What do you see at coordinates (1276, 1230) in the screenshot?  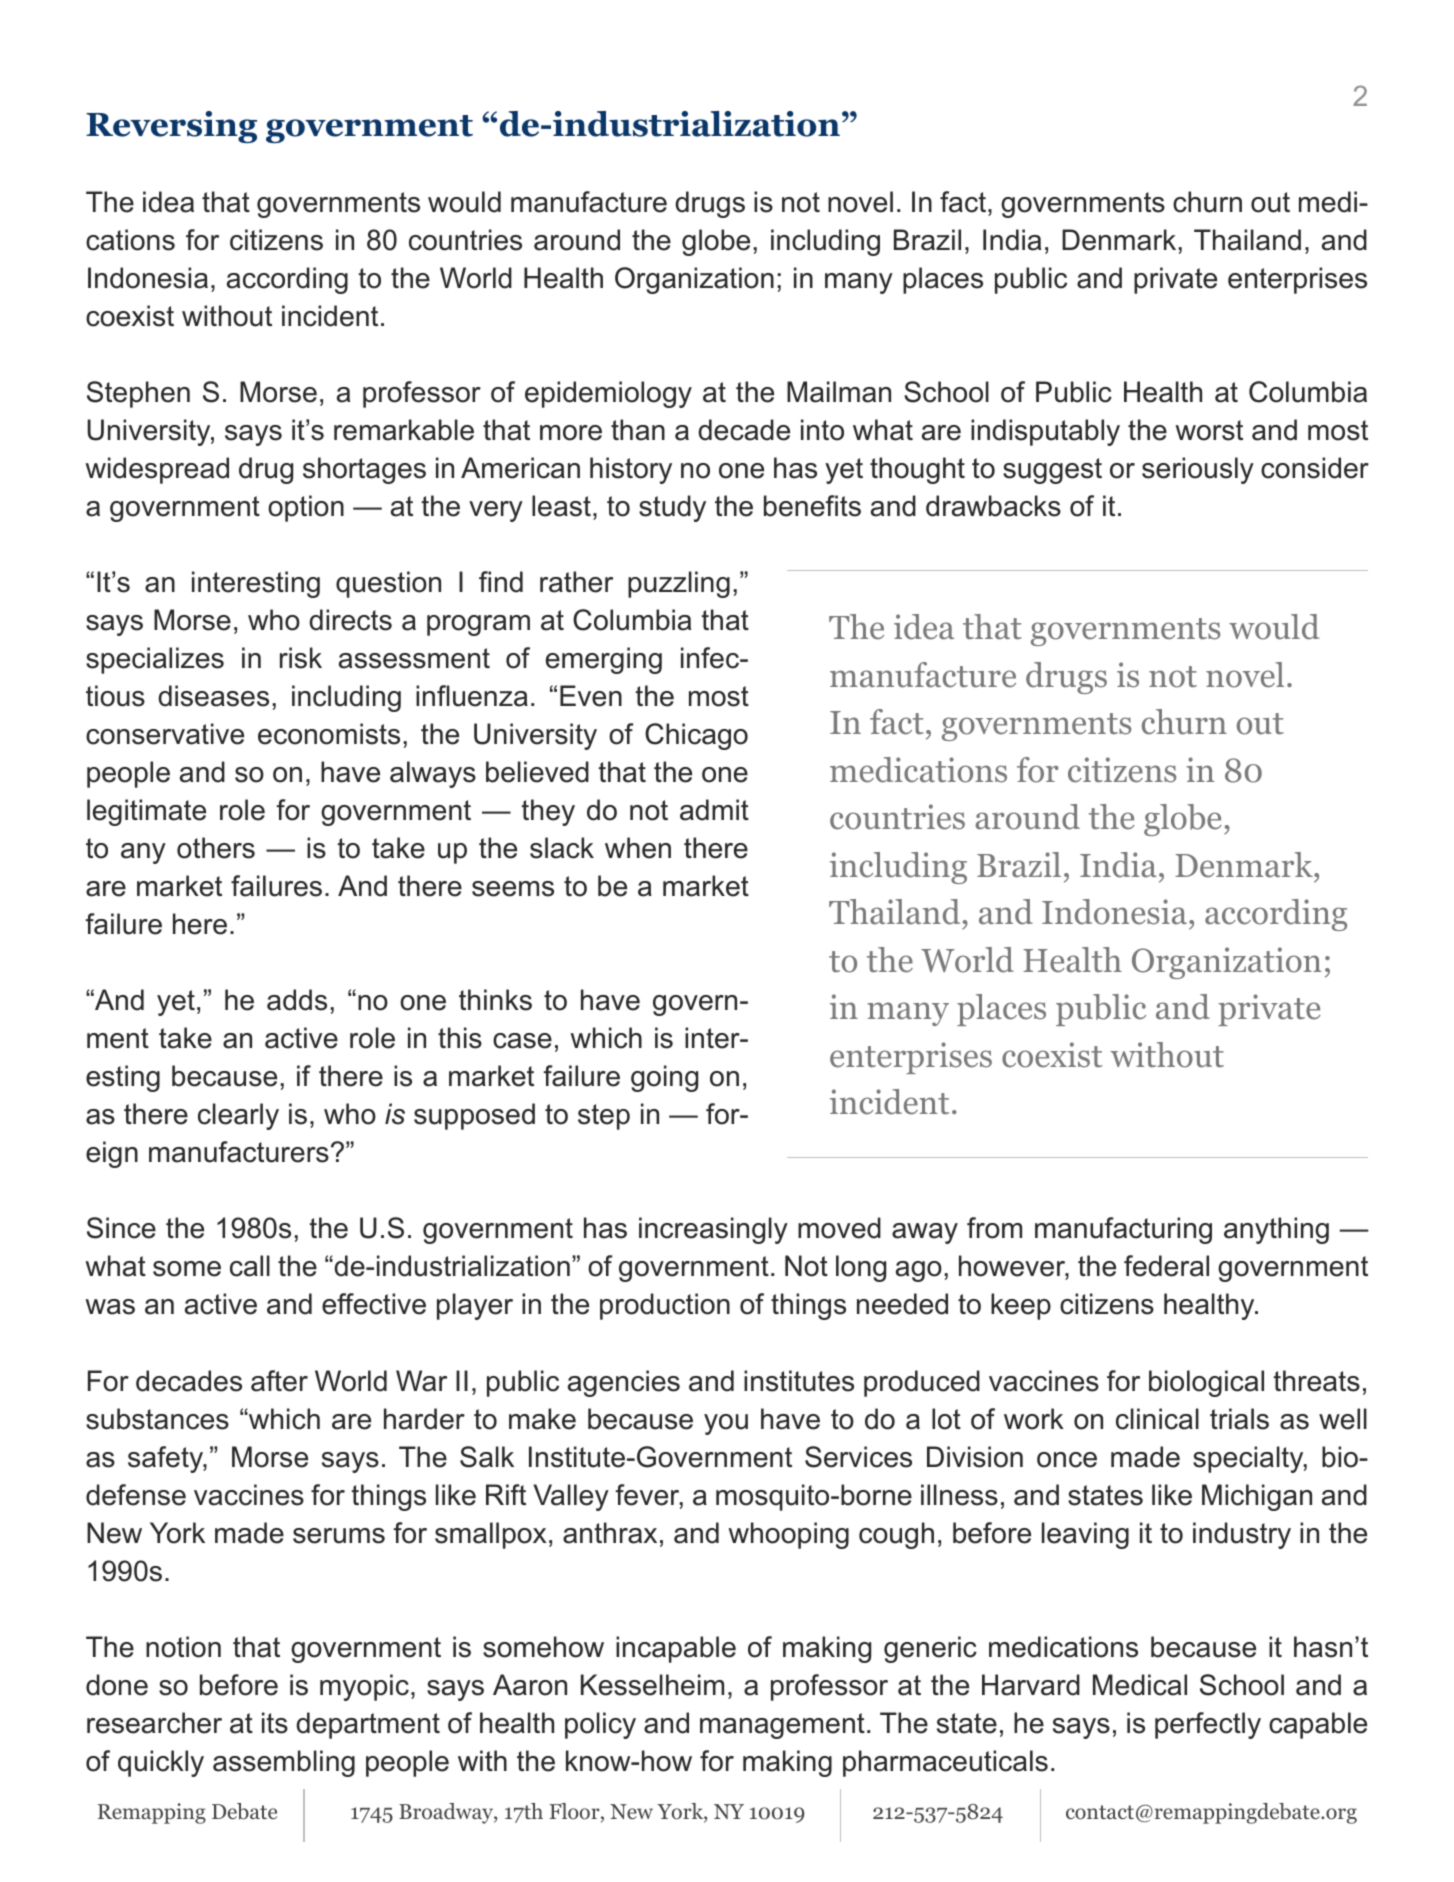 I see `anything` at bounding box center [1276, 1230].
